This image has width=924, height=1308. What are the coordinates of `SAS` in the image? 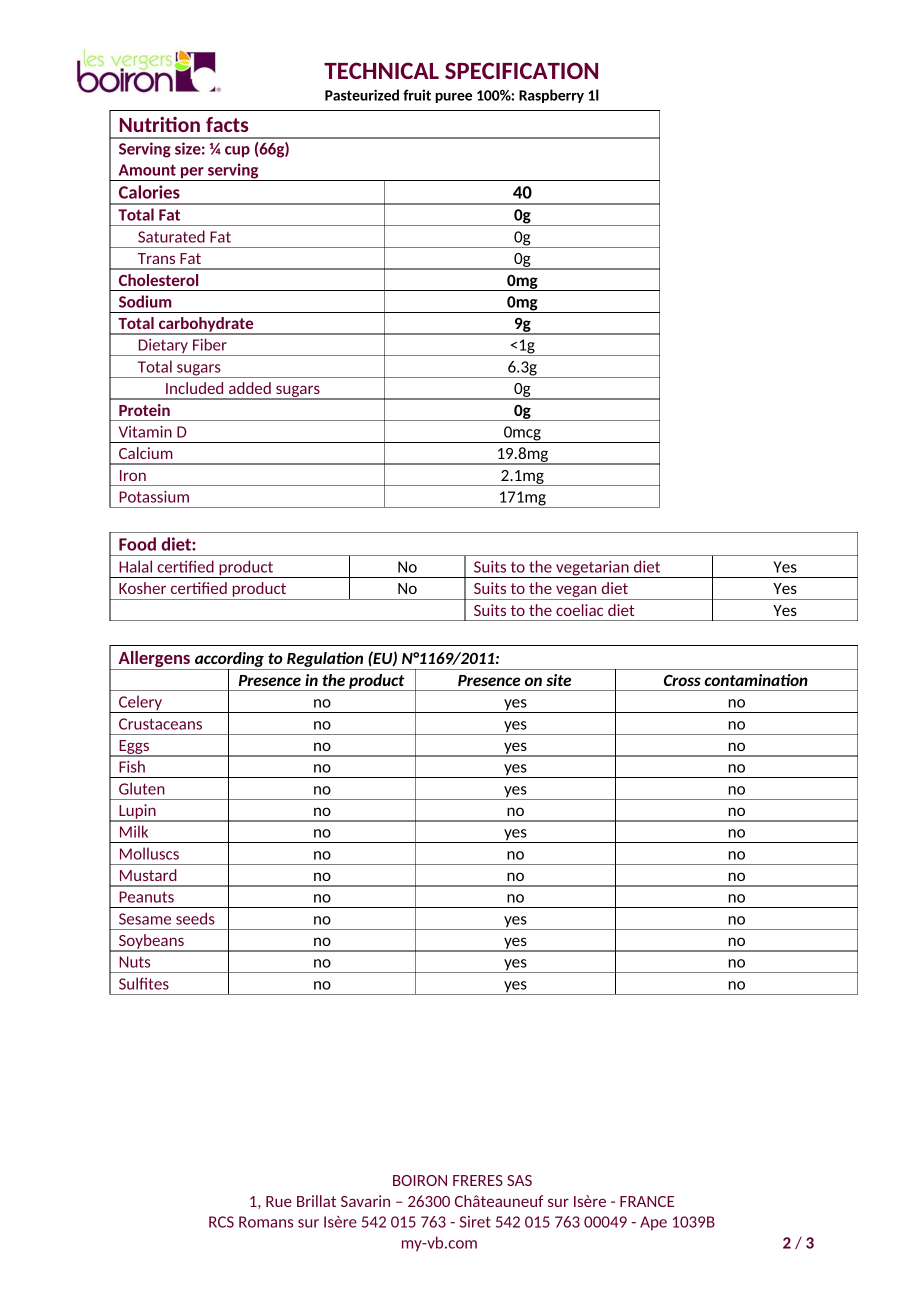 It's located at (519, 1180).
